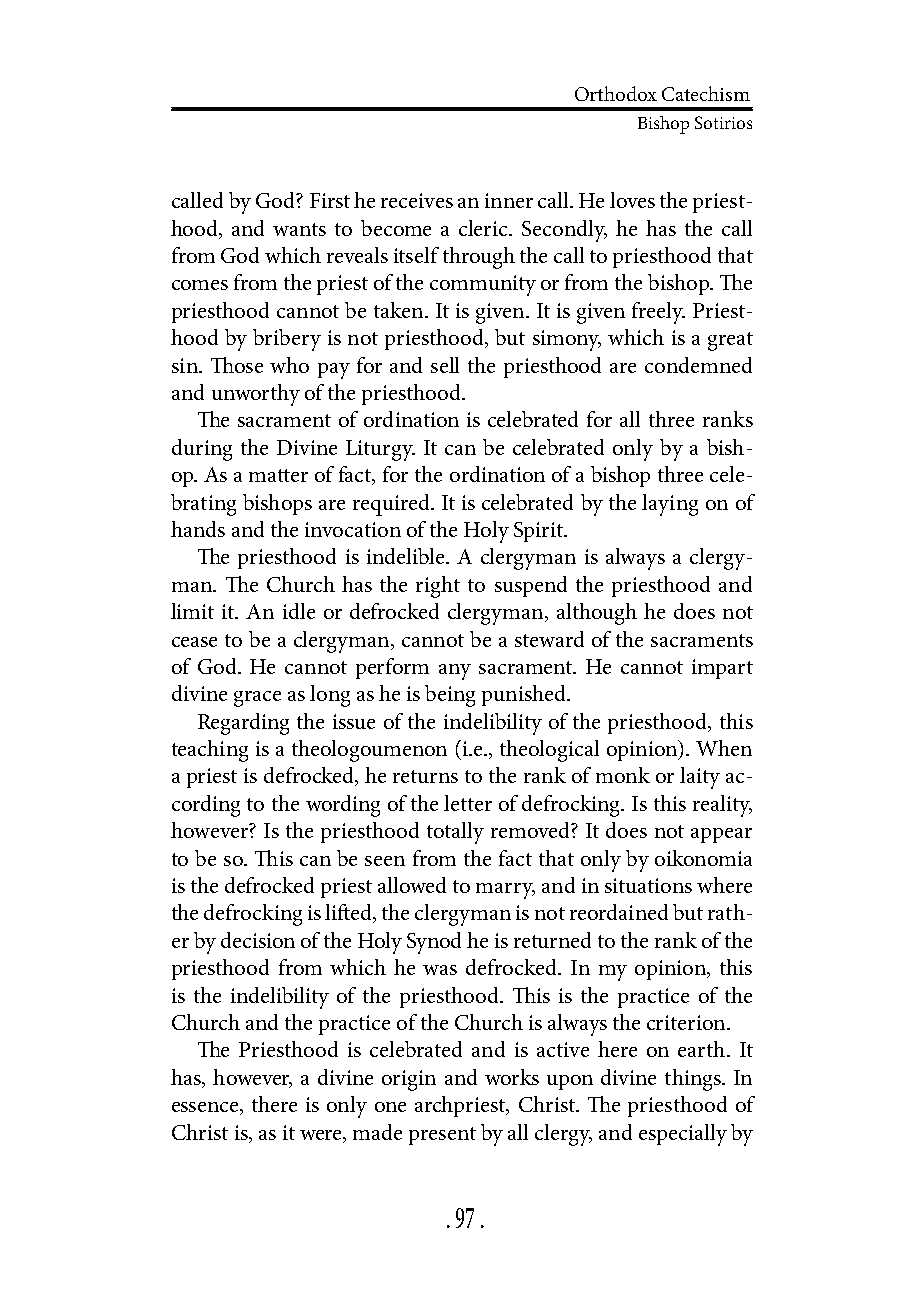  Describe the element at coordinates (455, 833) in the screenshot. I see `totally` at that location.
